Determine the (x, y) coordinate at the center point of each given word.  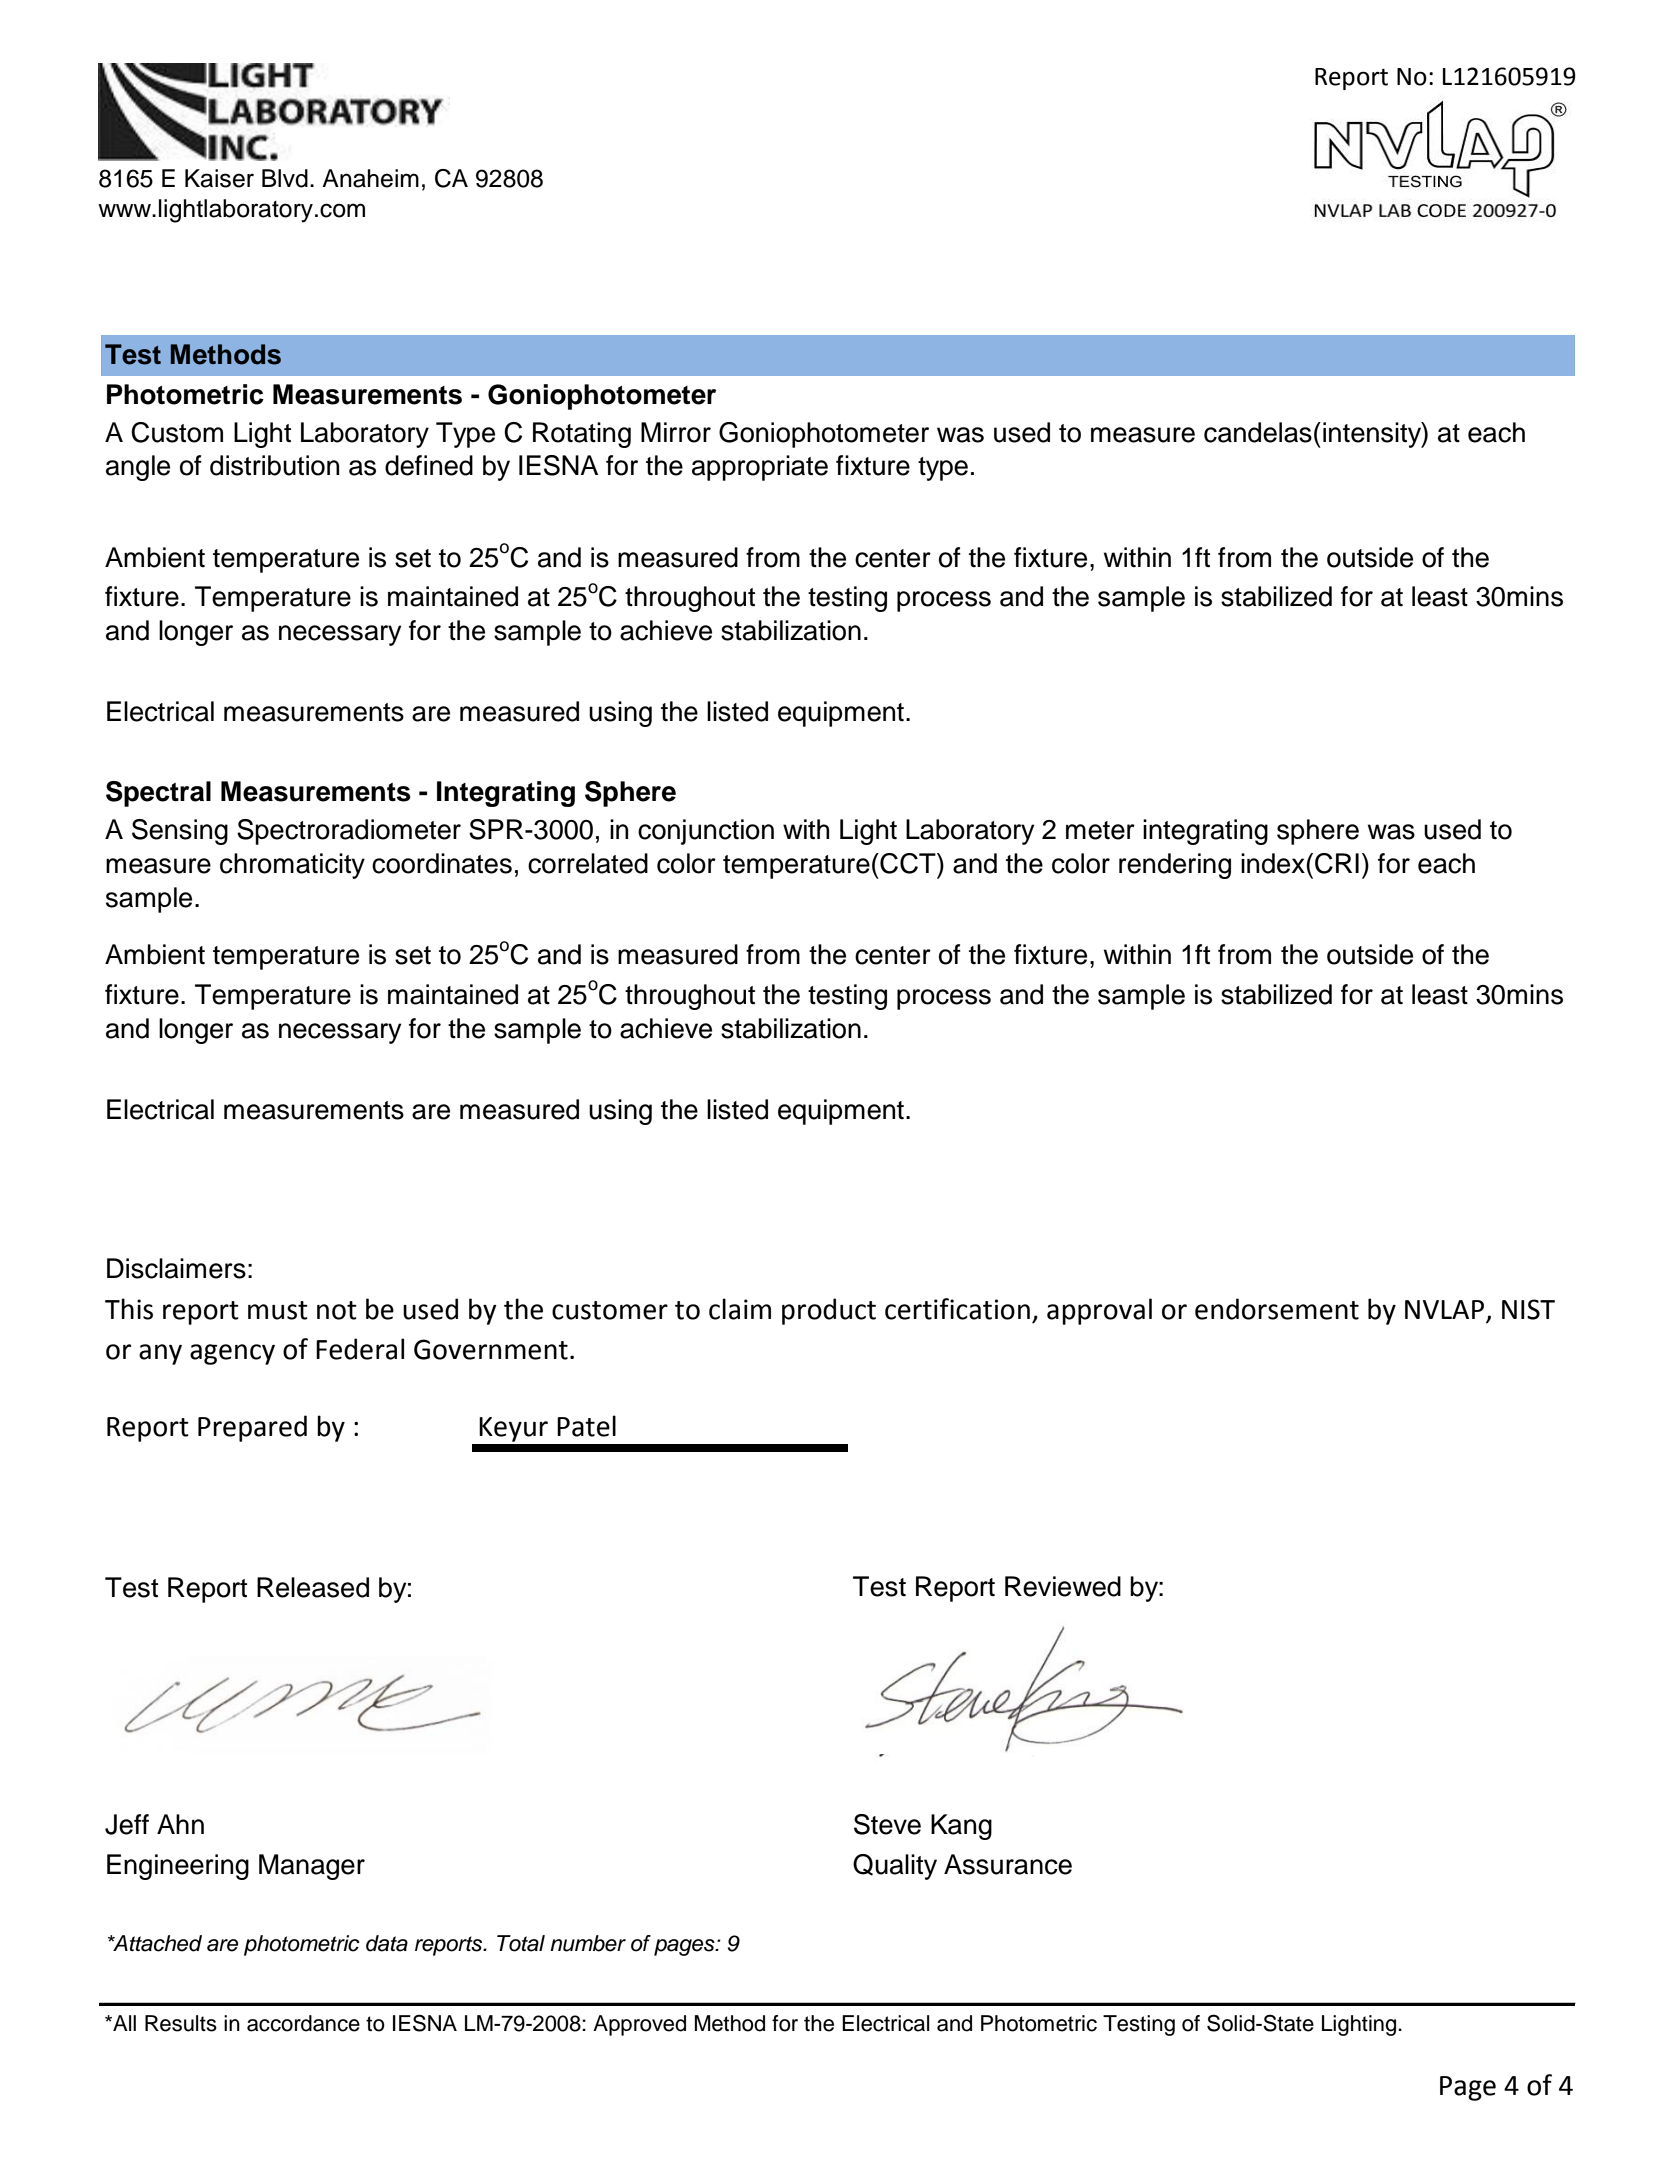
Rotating (582, 435)
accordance (303, 2023)
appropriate (760, 468)
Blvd (285, 178)
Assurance (1008, 1864)
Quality (895, 1867)
